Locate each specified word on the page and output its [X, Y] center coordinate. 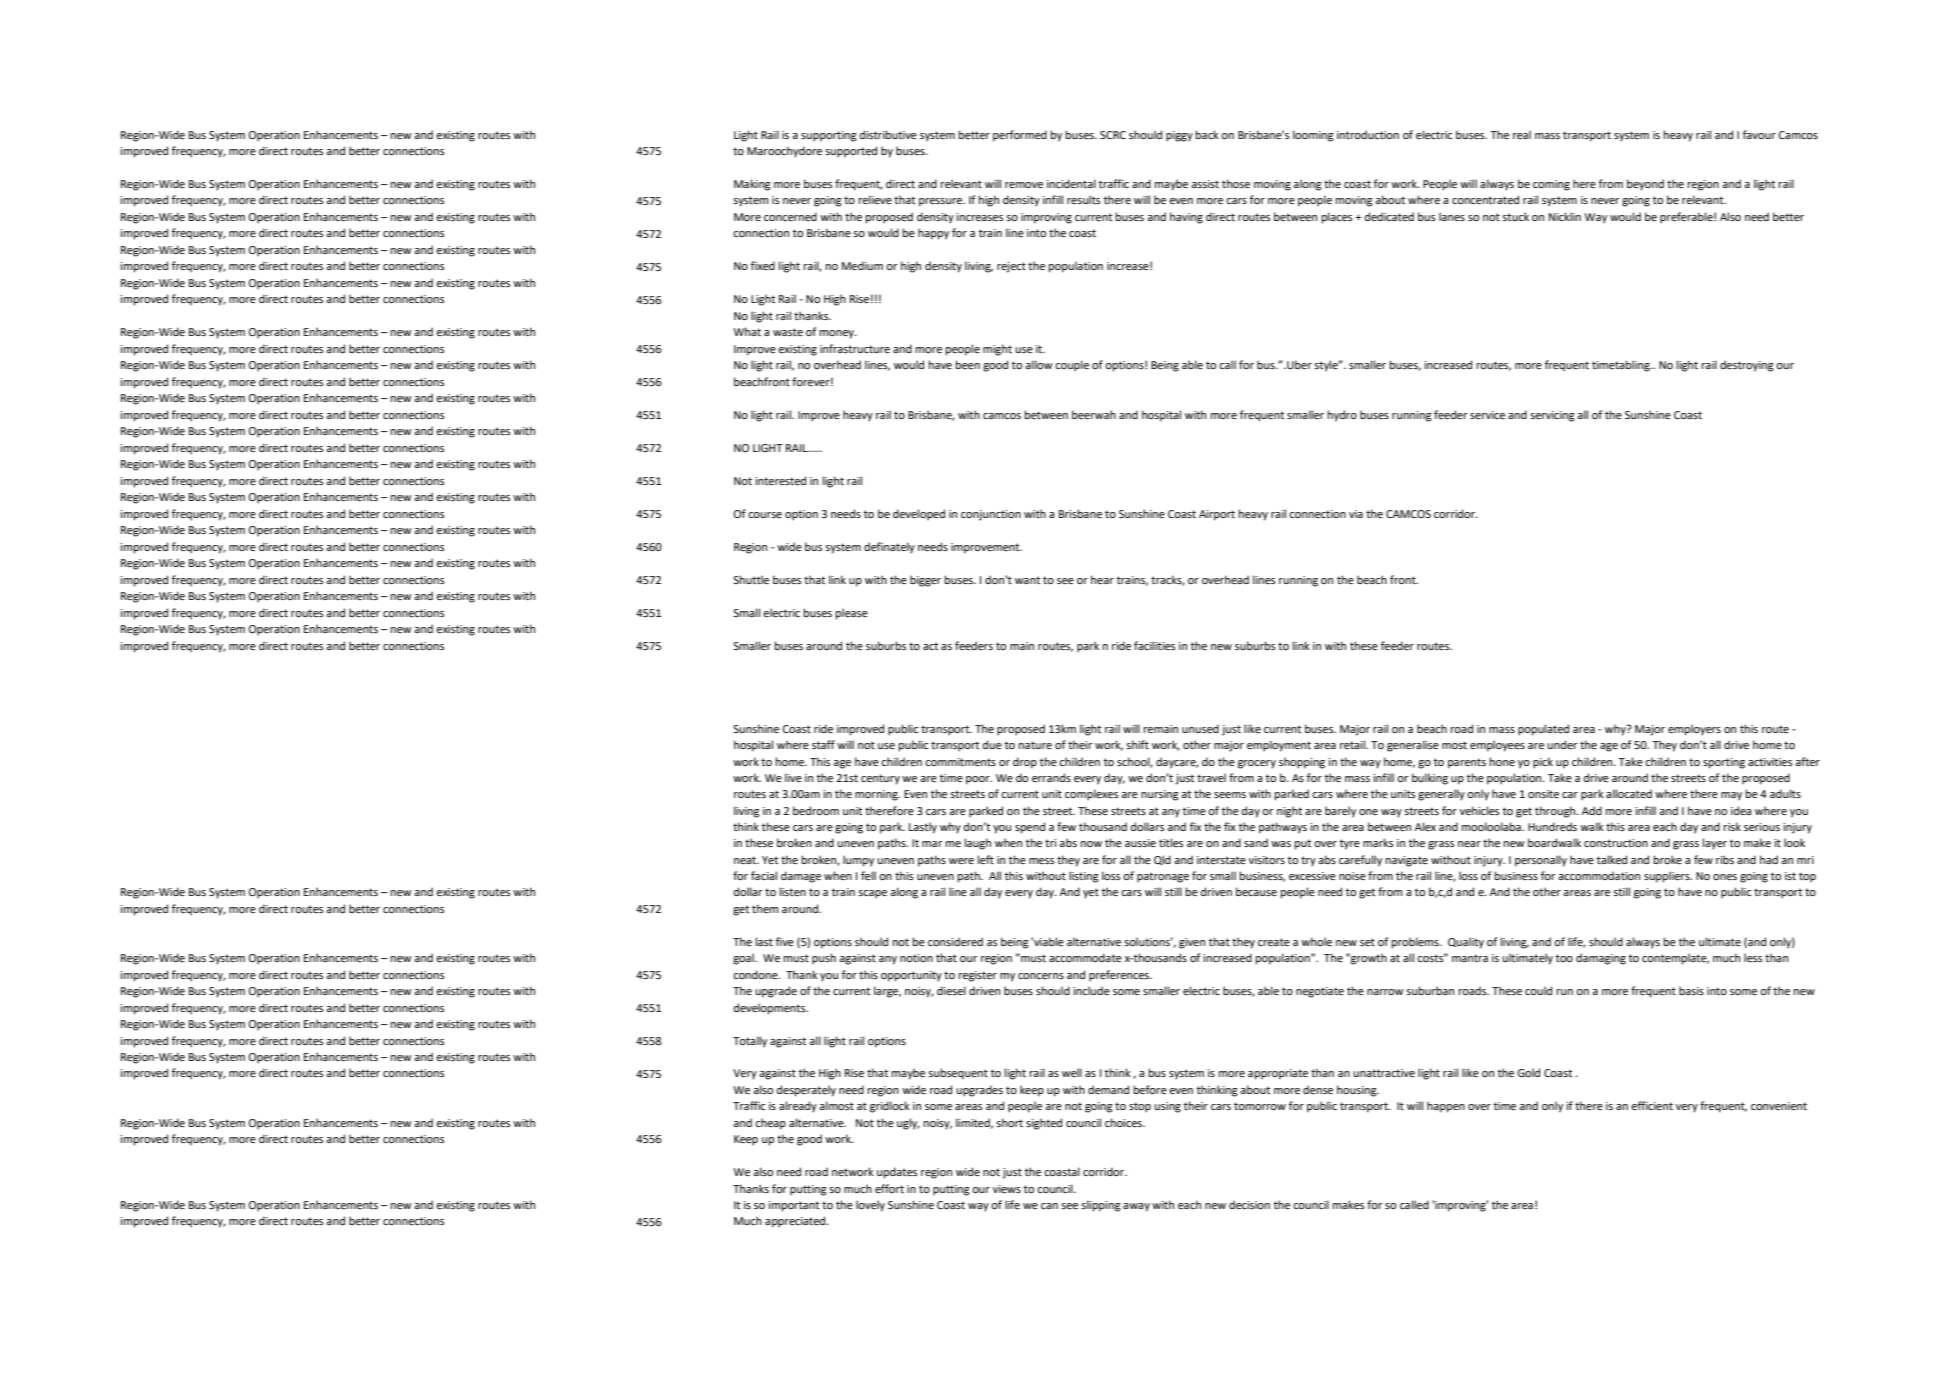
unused [1200, 728]
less [1753, 957]
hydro [1342, 416]
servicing [1552, 416]
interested [780, 480]
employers [1694, 730]
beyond [1645, 185]
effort [889, 1188]
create [1274, 942]
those [1236, 183]
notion [916, 958]
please [852, 614]
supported [851, 152]
